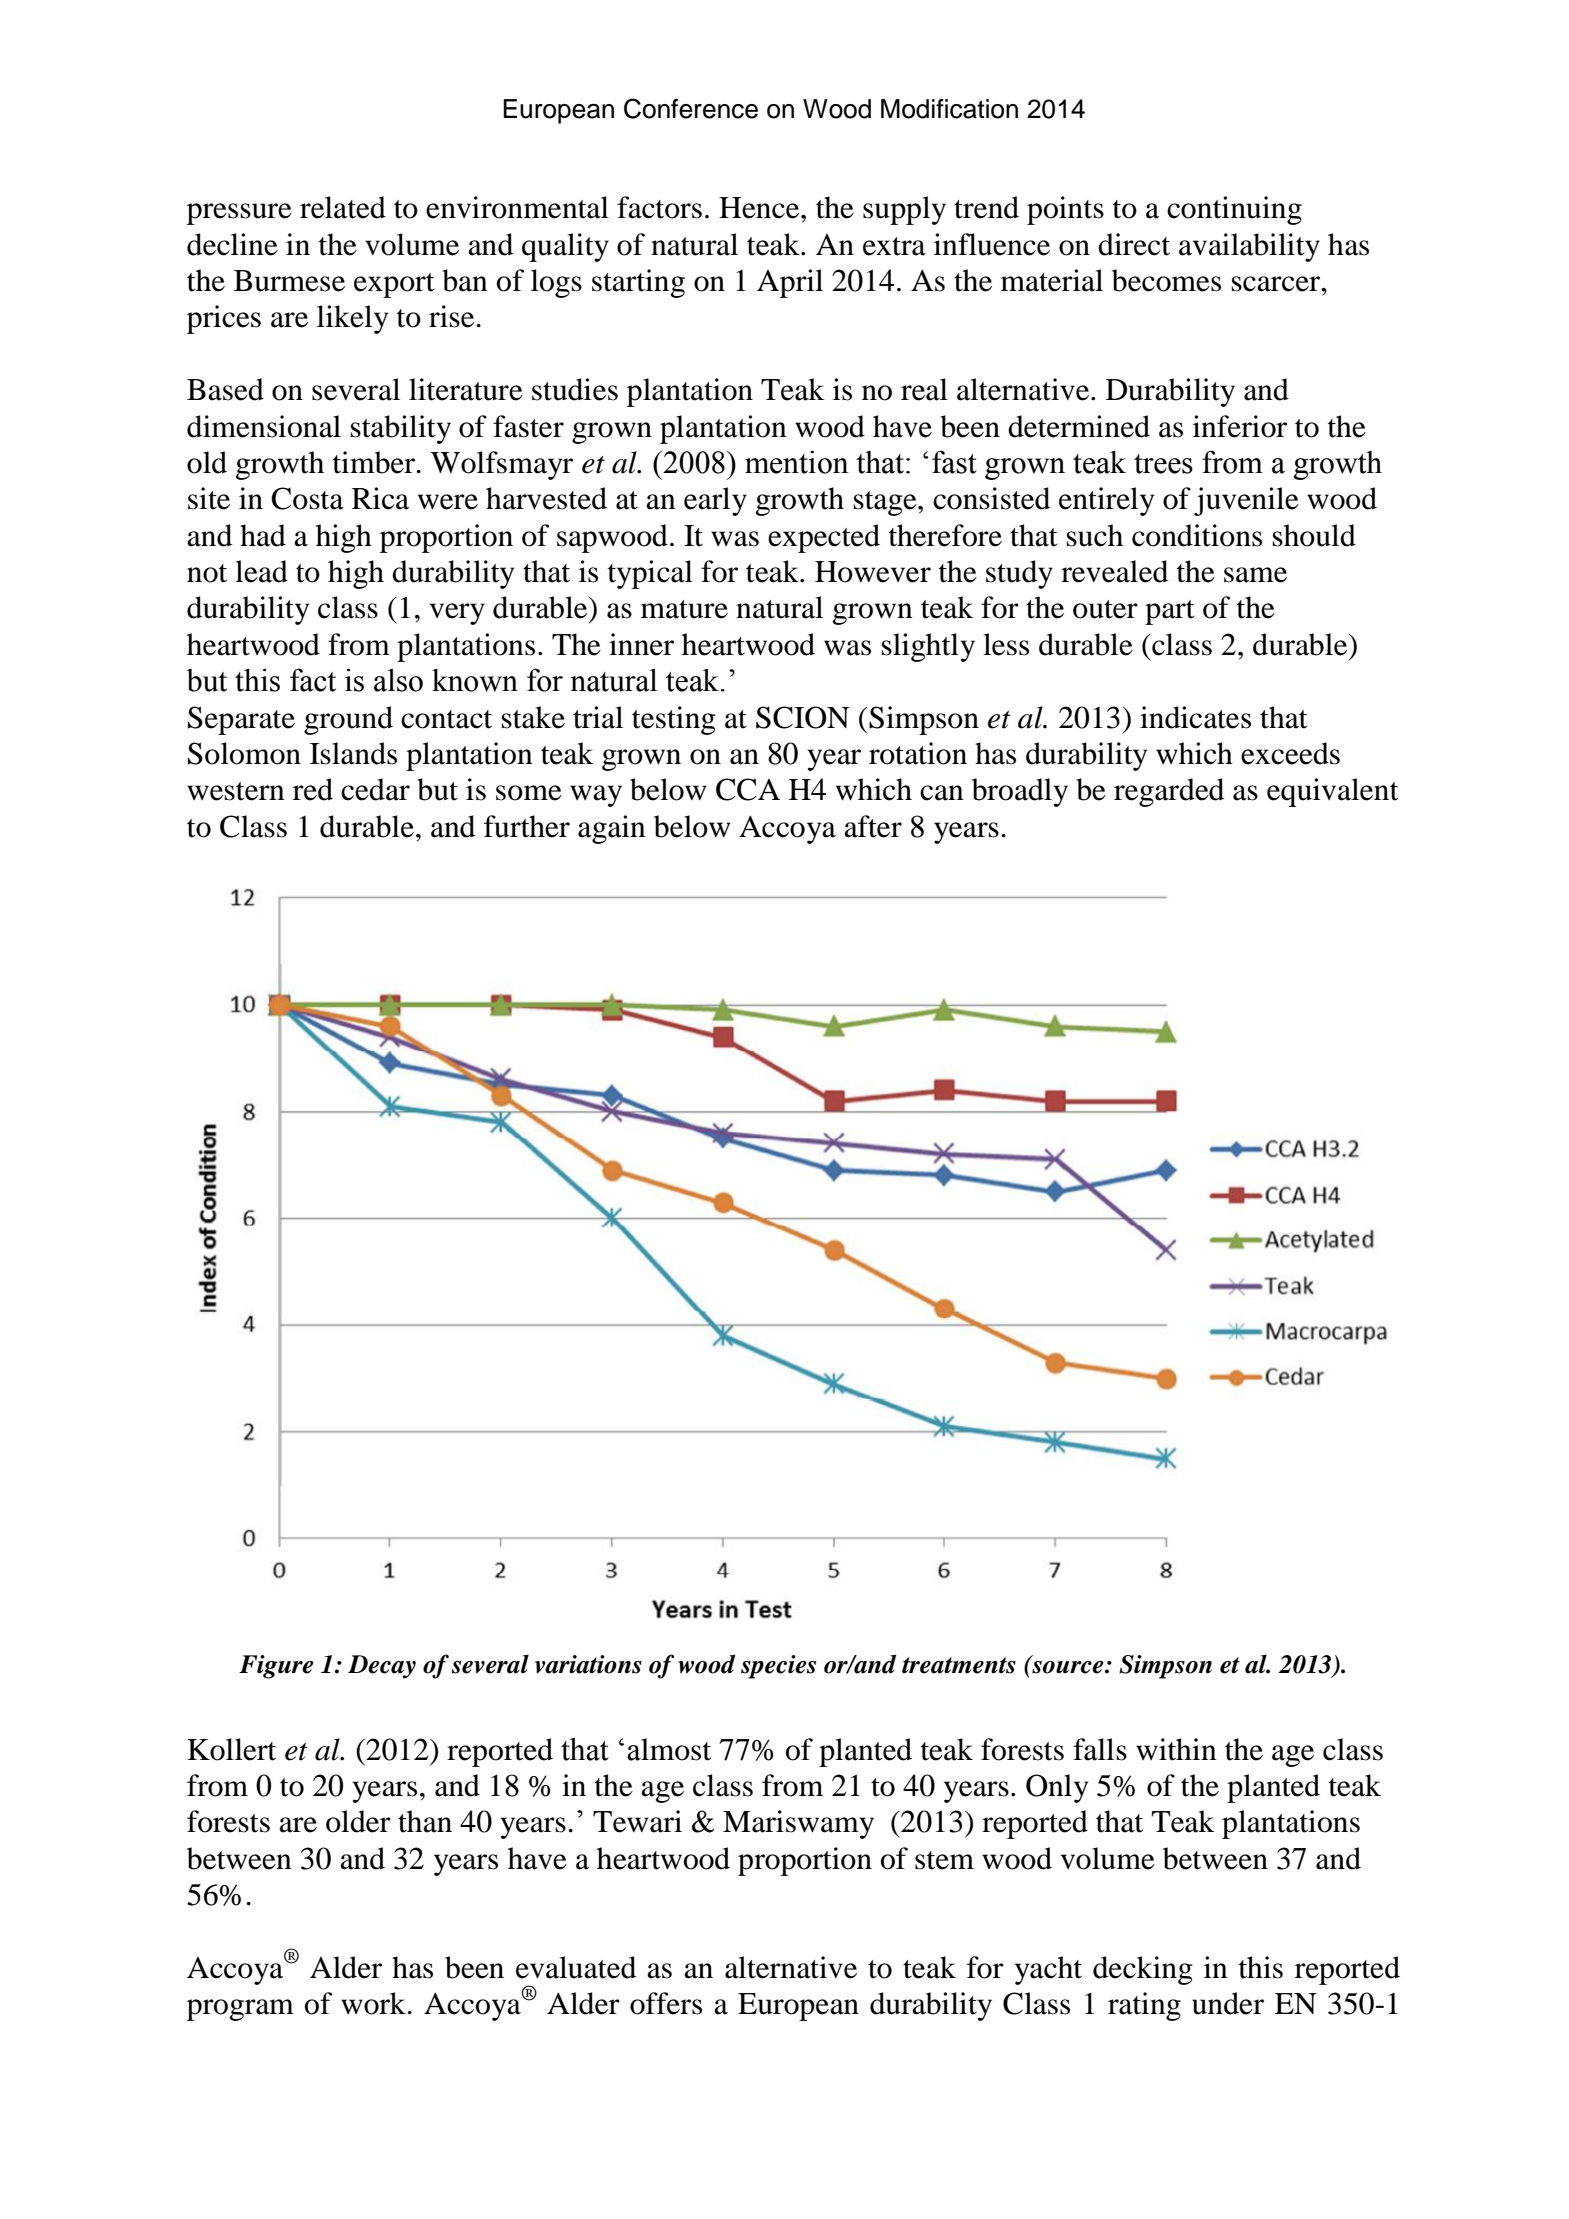  Describe the element at coordinates (1170, 612) in the page. I see `part` at that location.
